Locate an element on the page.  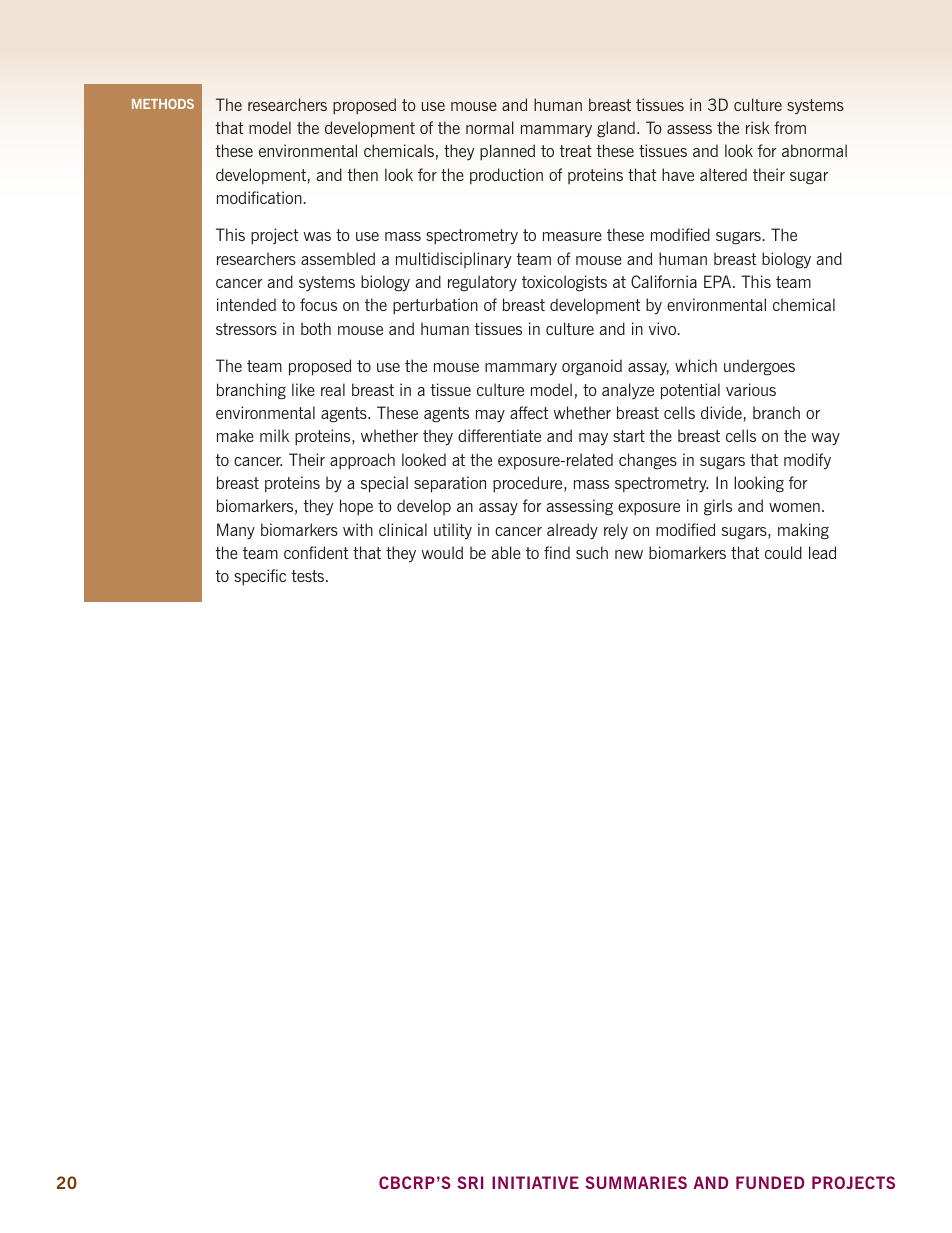
modification is located at coordinates (260, 197).
